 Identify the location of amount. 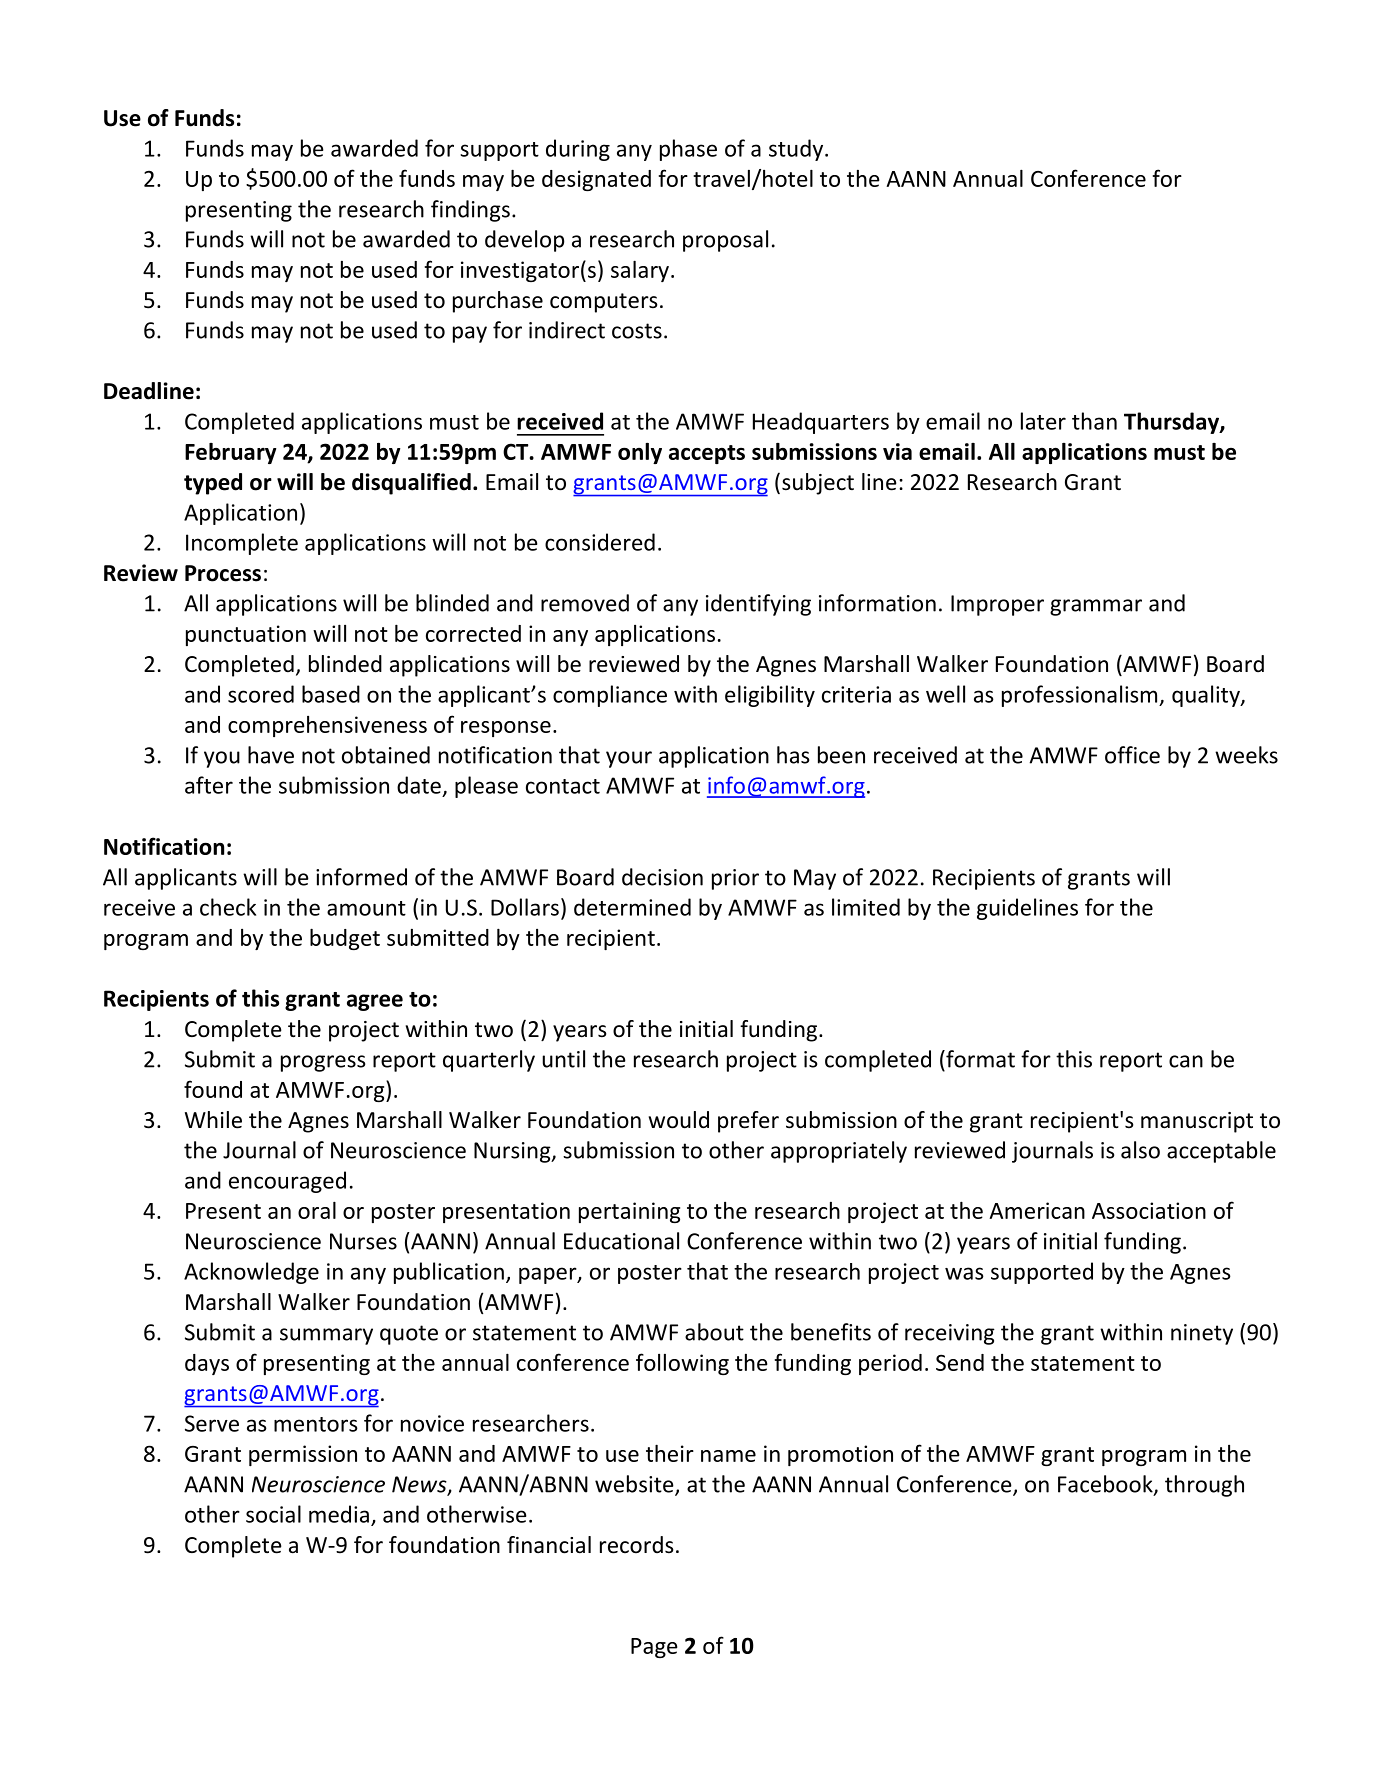
(366, 908).
